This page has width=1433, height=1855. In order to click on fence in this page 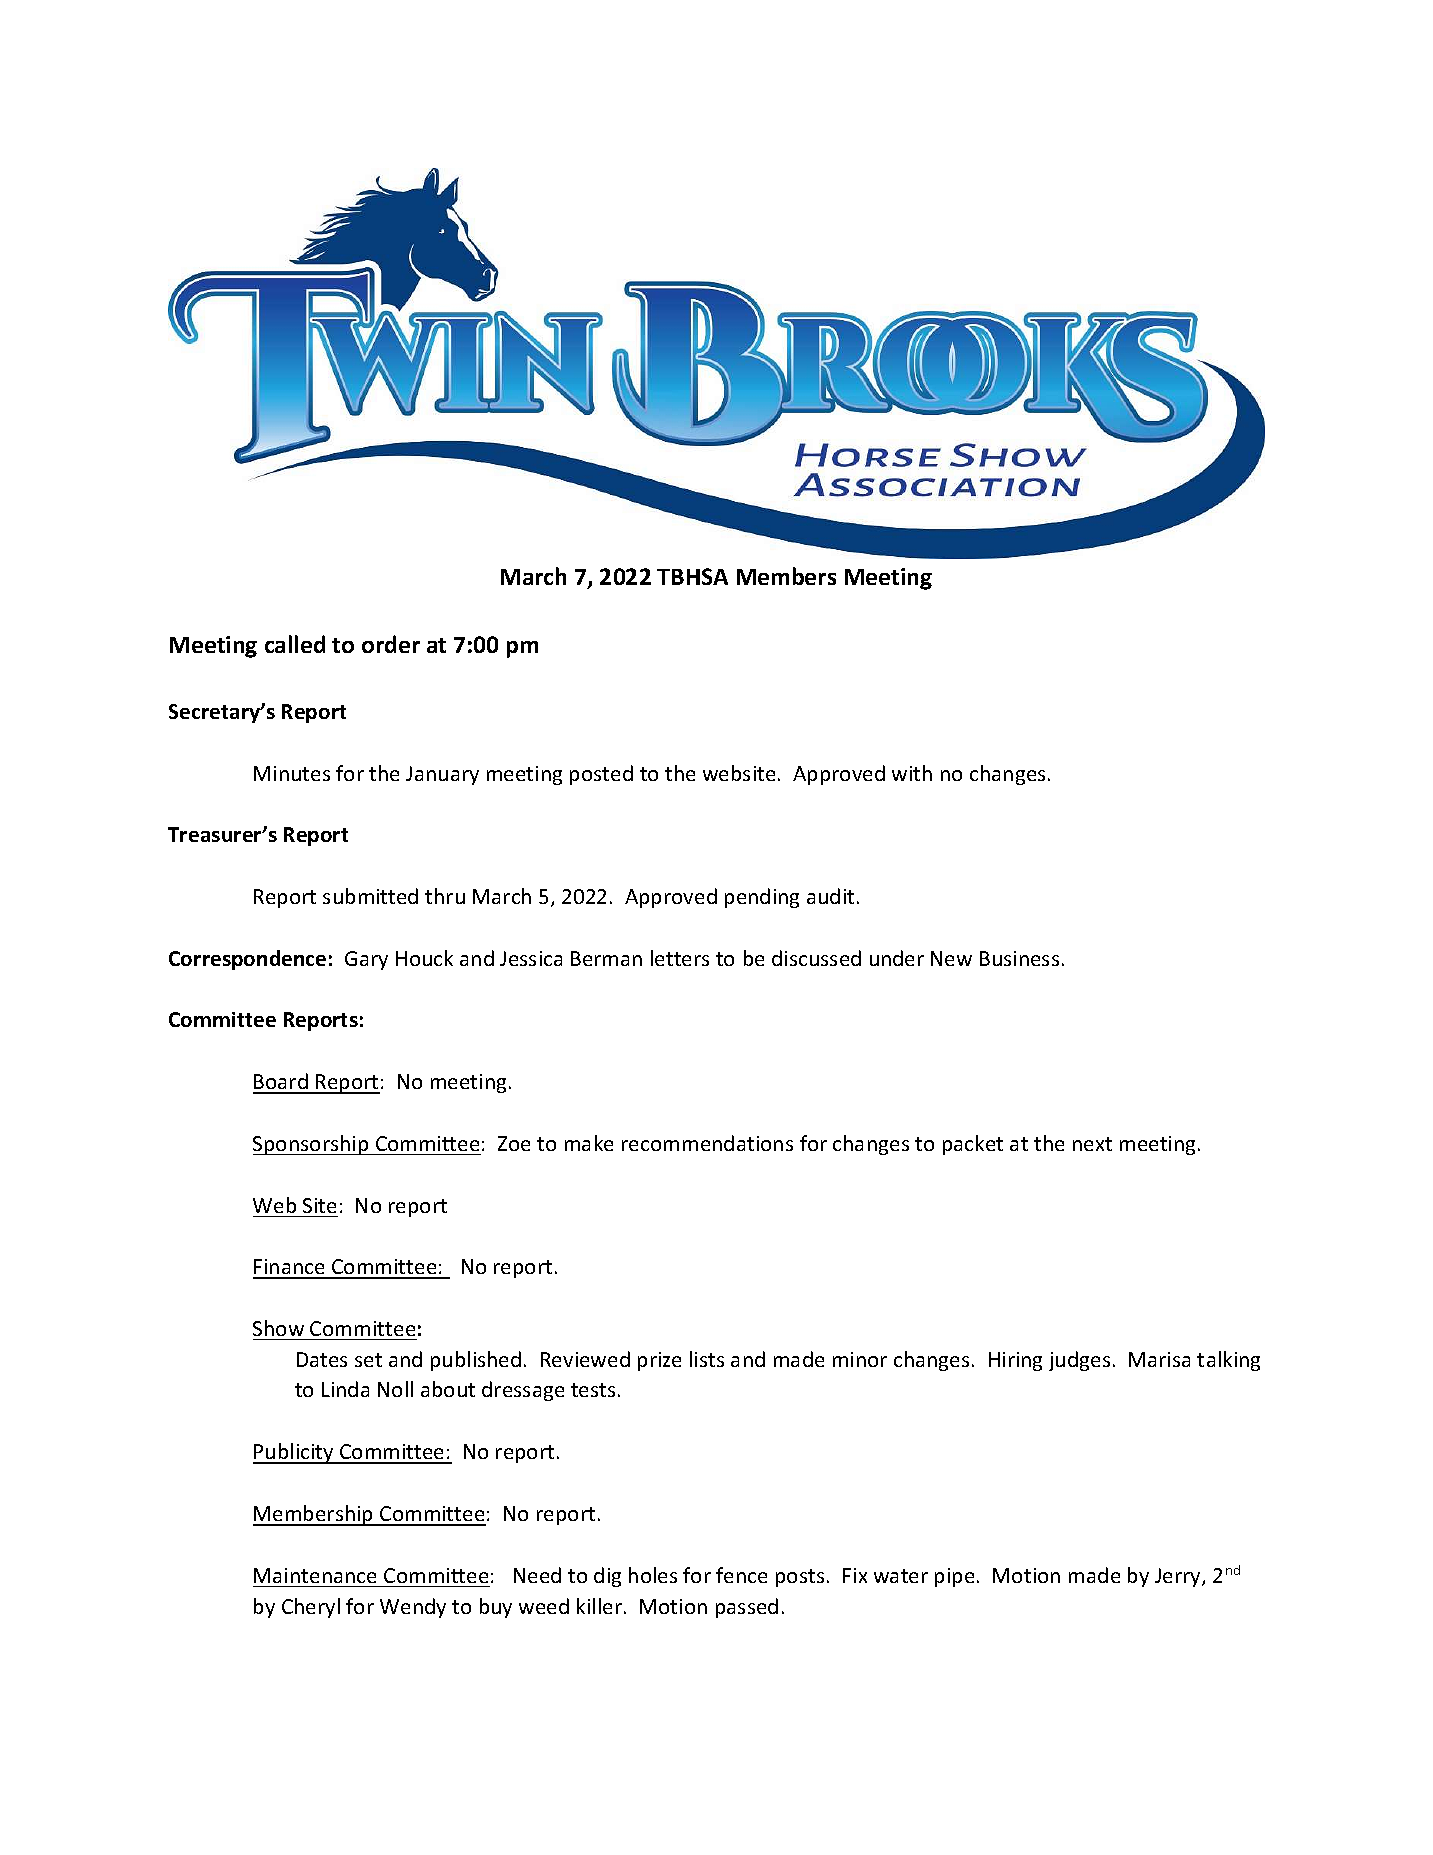, I will do `click(741, 1575)`.
